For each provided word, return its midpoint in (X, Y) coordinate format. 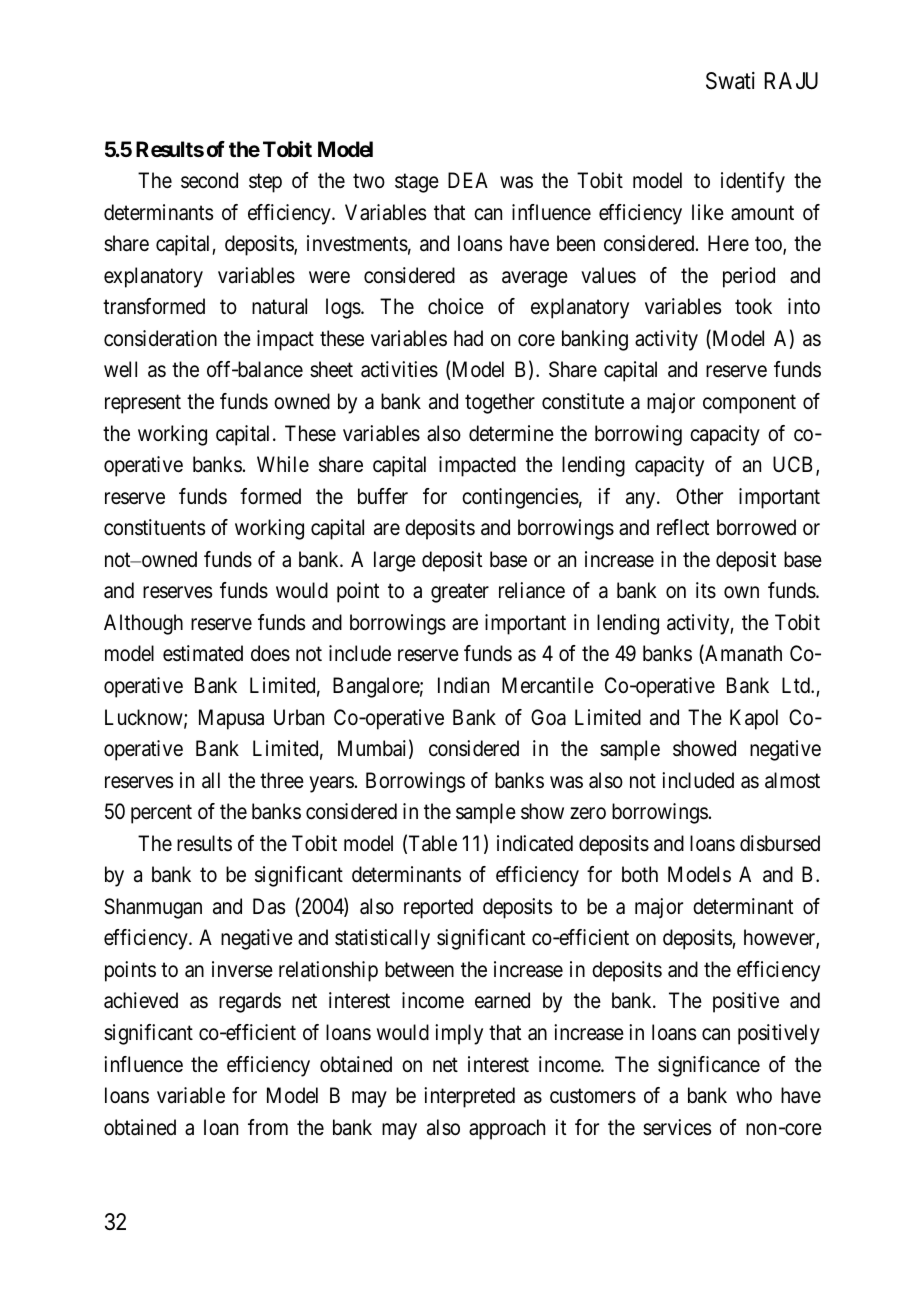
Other (699, 496)
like (708, 212)
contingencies (520, 498)
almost (792, 780)
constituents (154, 527)
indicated (535, 843)
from (268, 1127)
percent (161, 814)
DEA (468, 180)
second (209, 180)
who (754, 1095)
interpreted (469, 1097)
